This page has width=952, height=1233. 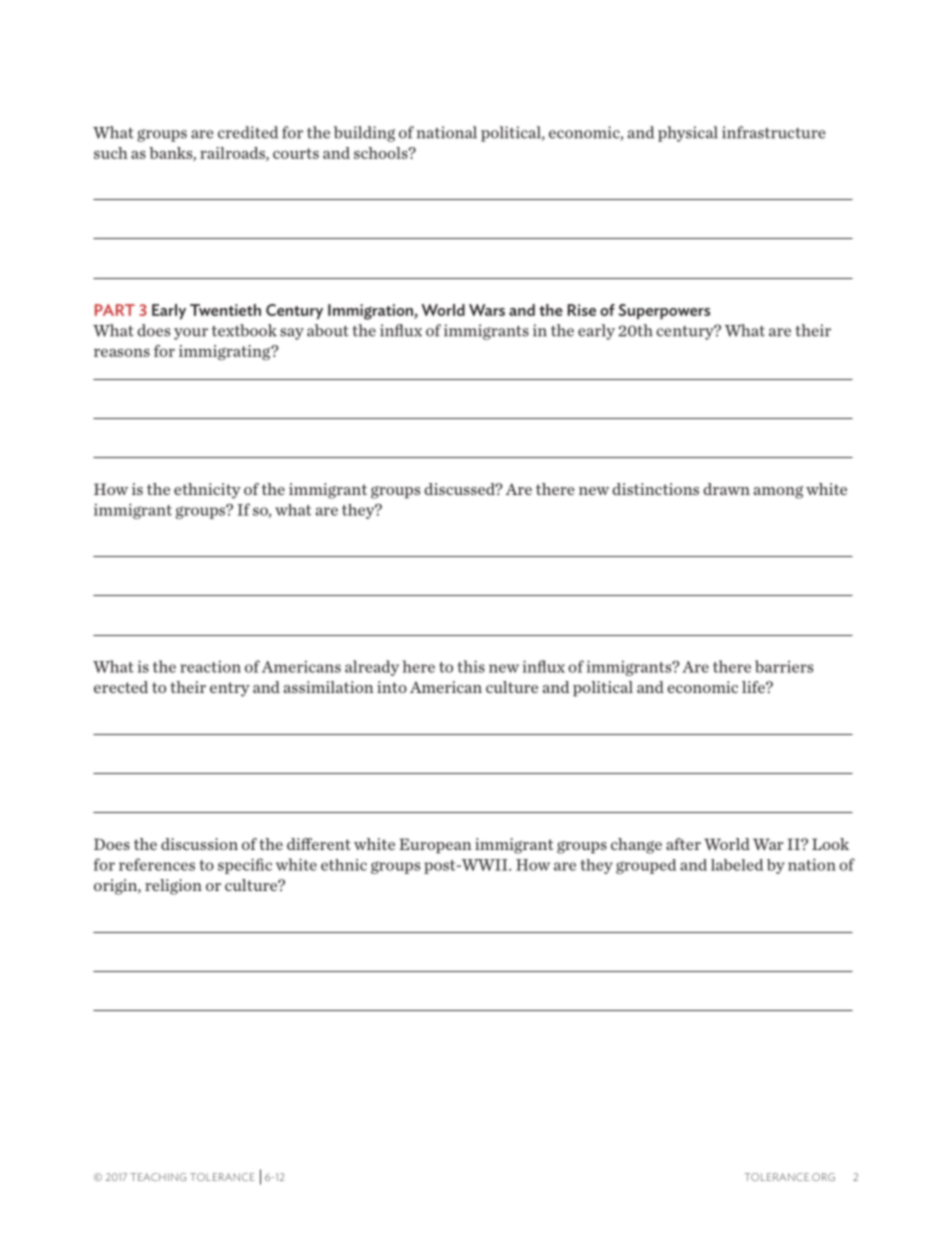 What do you see at coordinates (191, 334) in the page?
I see `your` at bounding box center [191, 334].
